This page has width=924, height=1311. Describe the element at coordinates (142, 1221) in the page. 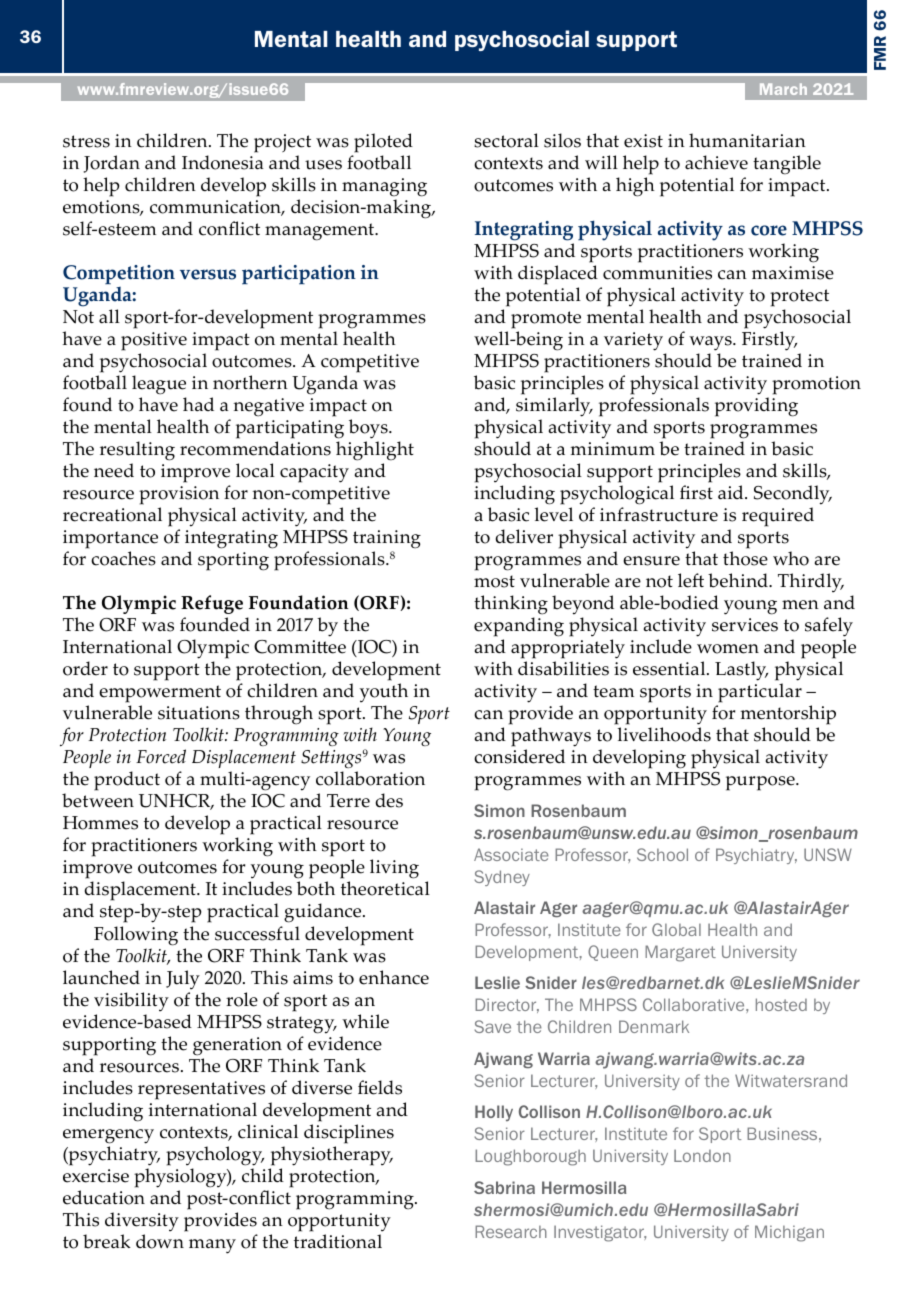

I see `diversity` at that location.
